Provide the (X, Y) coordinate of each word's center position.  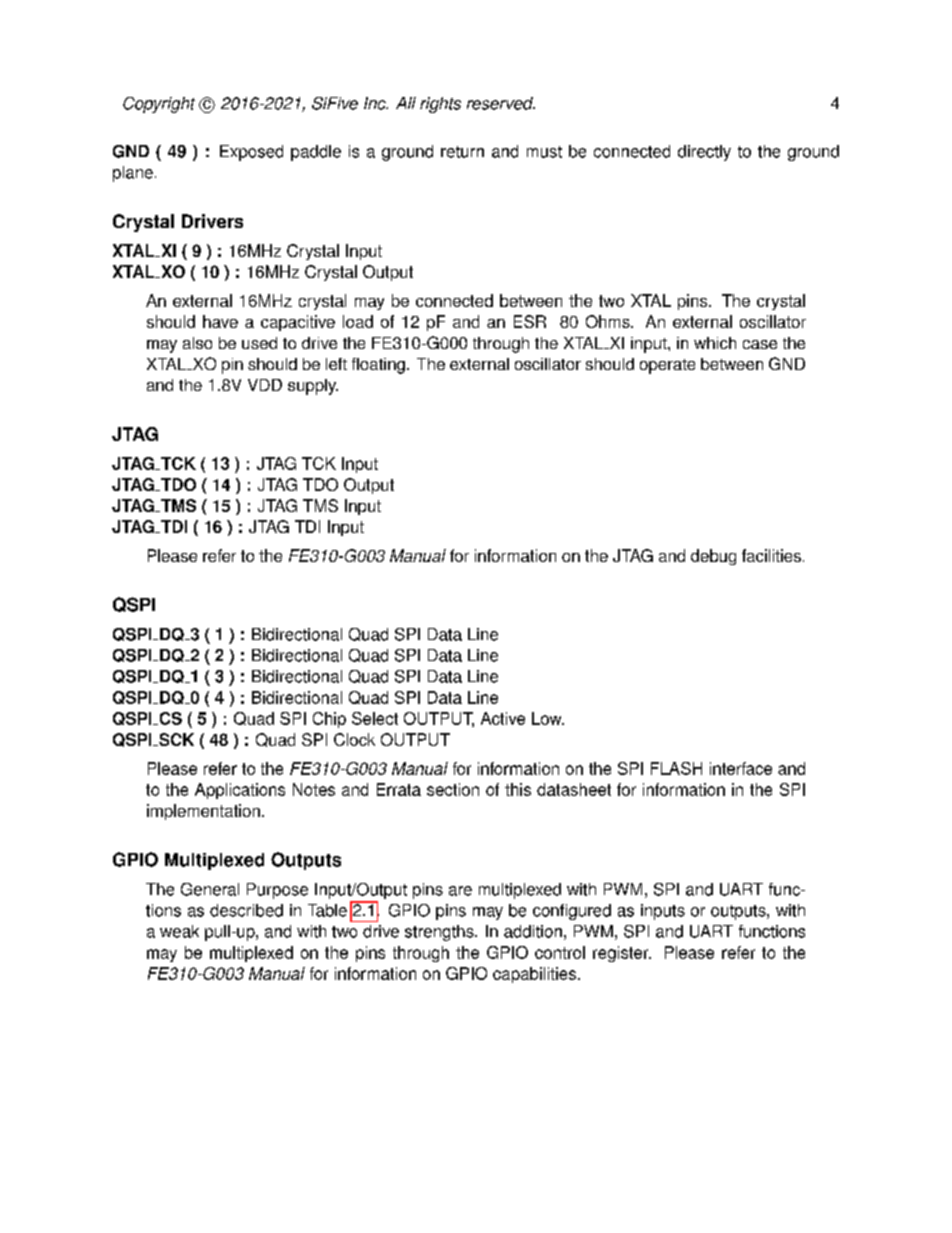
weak (179, 931)
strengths (440, 933)
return (462, 152)
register (622, 954)
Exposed (251, 153)
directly (704, 153)
